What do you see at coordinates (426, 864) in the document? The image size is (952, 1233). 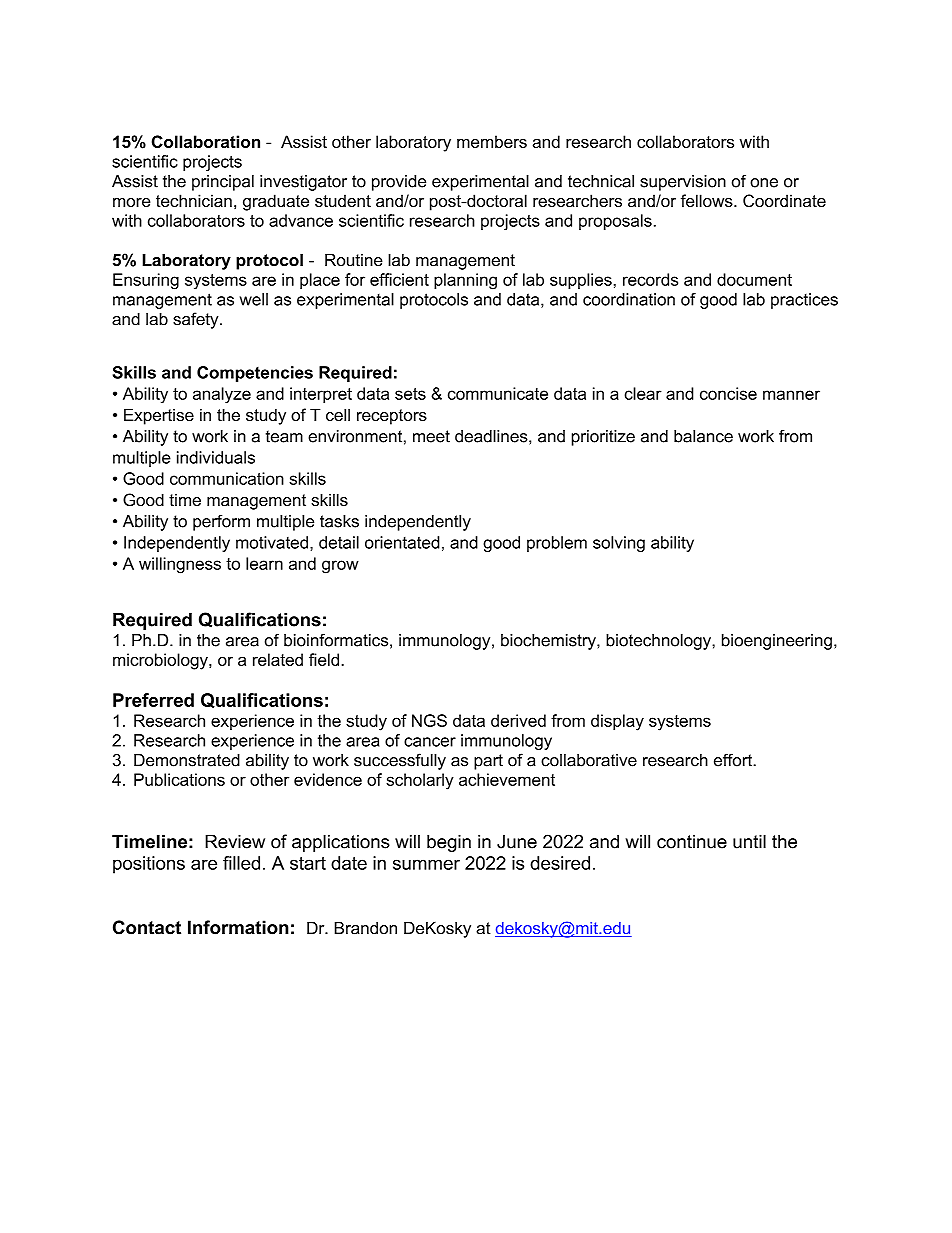 I see `summer` at bounding box center [426, 864].
